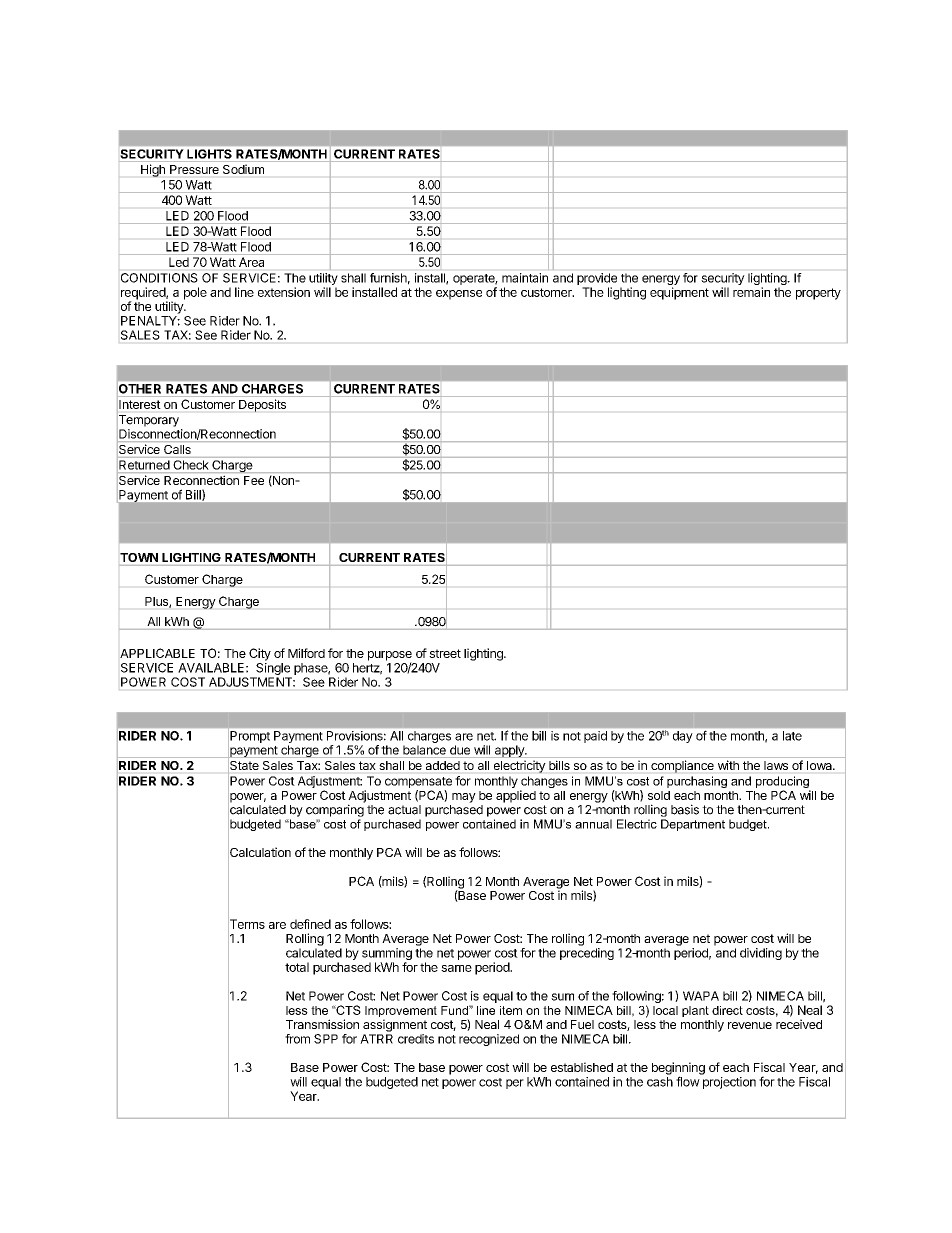 This document has width=952, height=1233. Describe the element at coordinates (254, 480) in the document. I see `Fee` at that location.
